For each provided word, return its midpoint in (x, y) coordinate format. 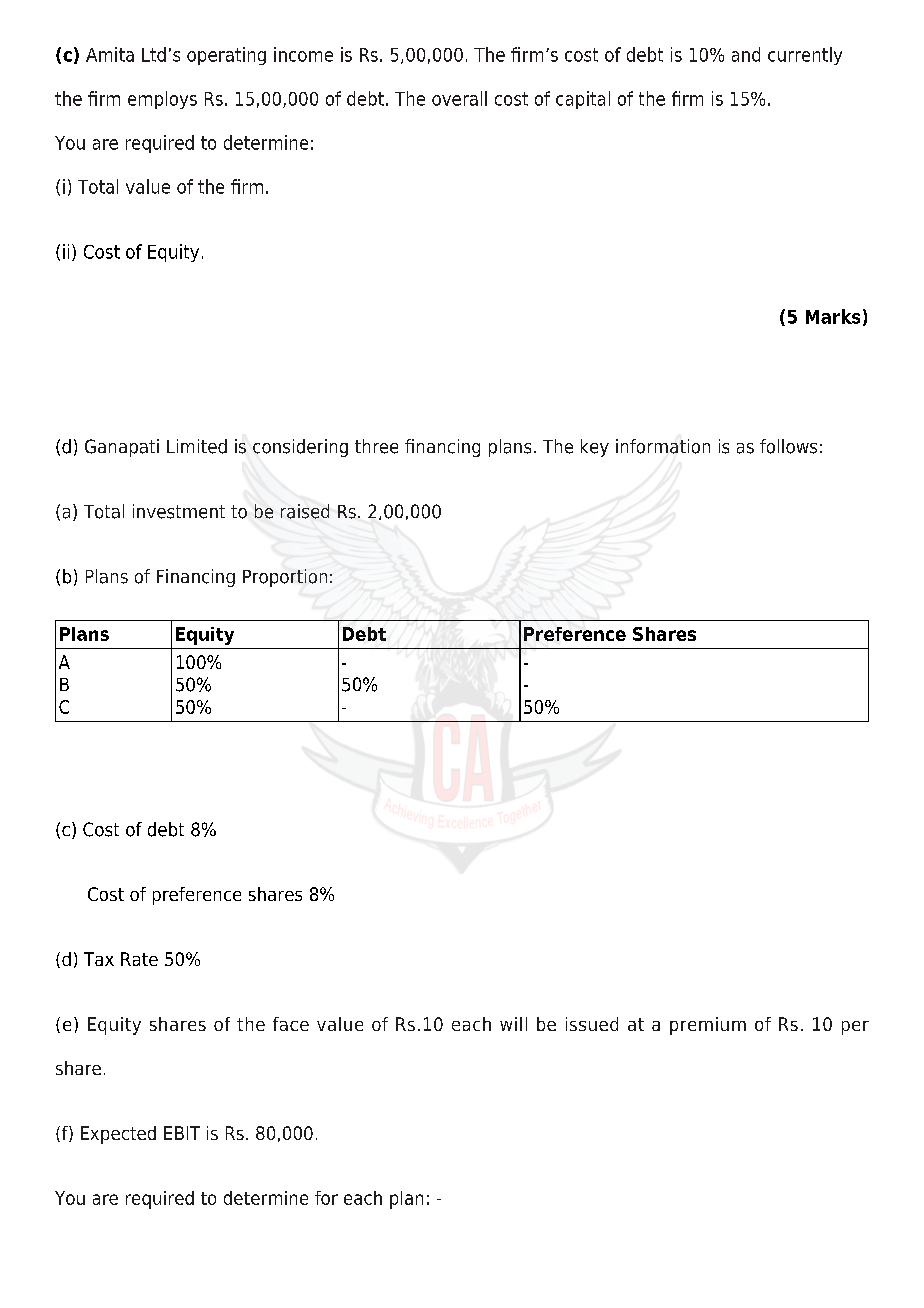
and (746, 54)
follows (788, 446)
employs (162, 100)
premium (708, 1026)
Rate (139, 959)
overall (459, 98)
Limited (197, 446)
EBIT (182, 1133)
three (376, 446)
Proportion (285, 578)
